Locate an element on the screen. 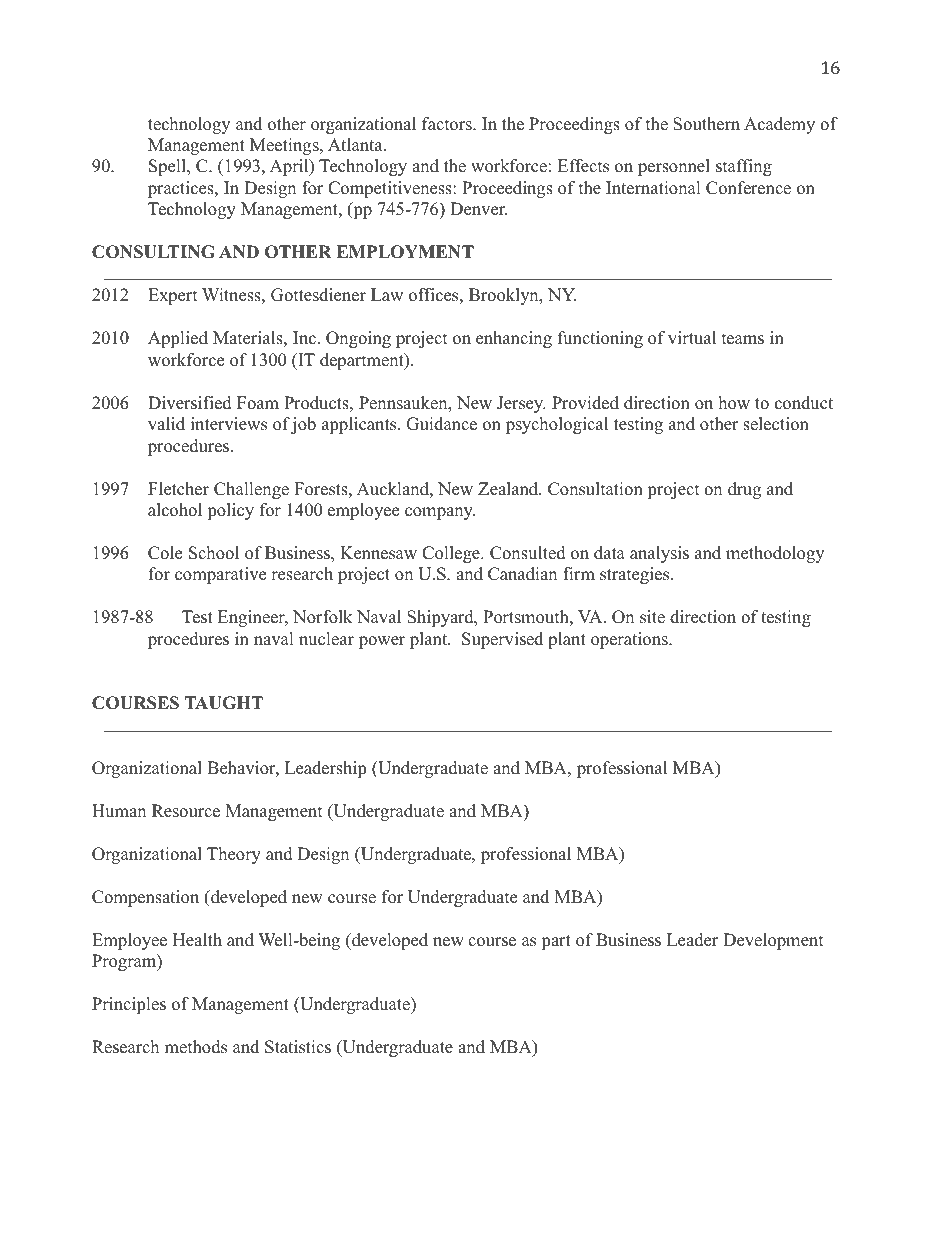 This screenshot has height=1233, width=952. how is located at coordinates (734, 403).
